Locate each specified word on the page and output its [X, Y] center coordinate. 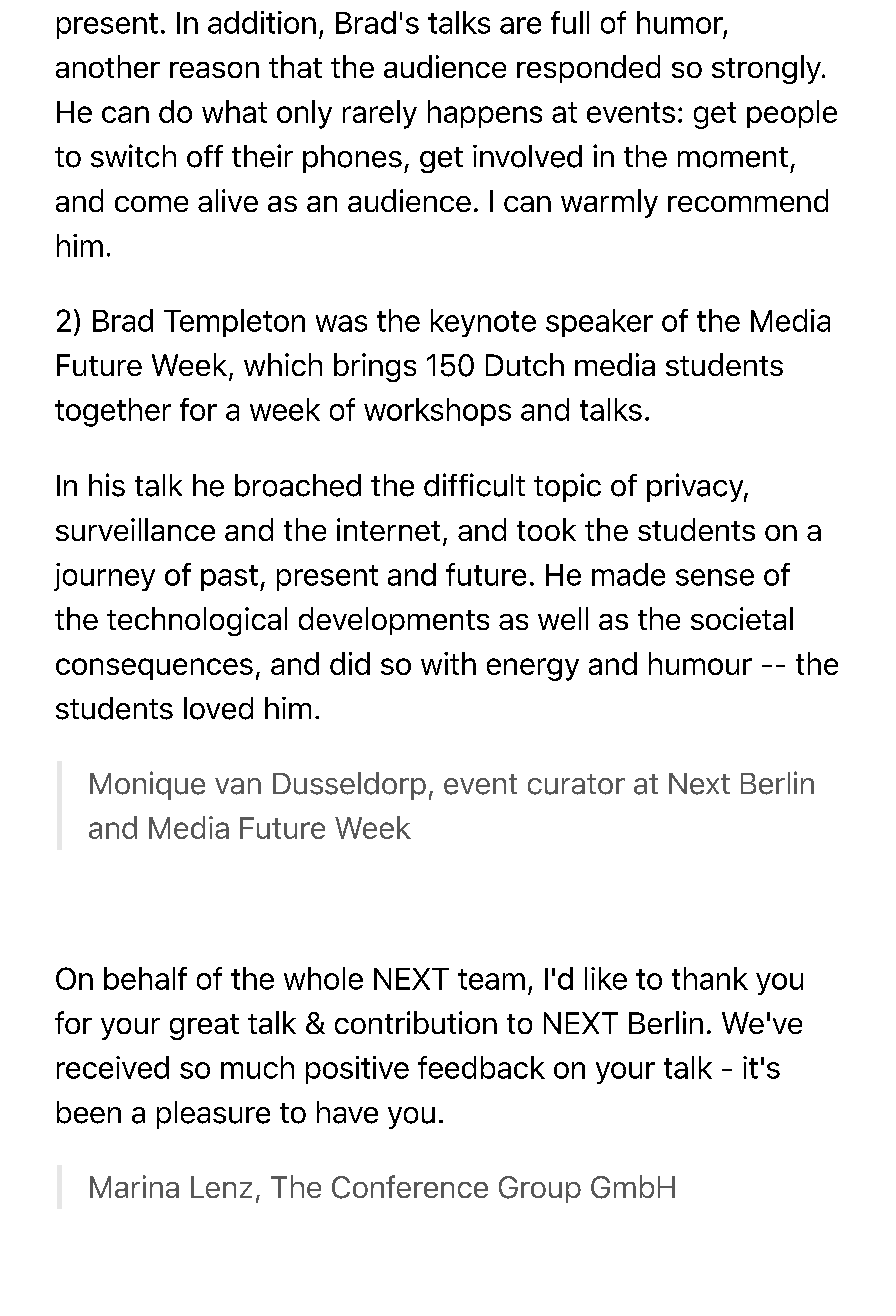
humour [700, 663]
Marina [134, 1186]
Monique [147, 785]
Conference [410, 1187]
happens [485, 114]
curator [576, 784]
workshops [437, 412]
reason [214, 70]
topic [567, 487]
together [113, 412]
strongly [767, 69]
